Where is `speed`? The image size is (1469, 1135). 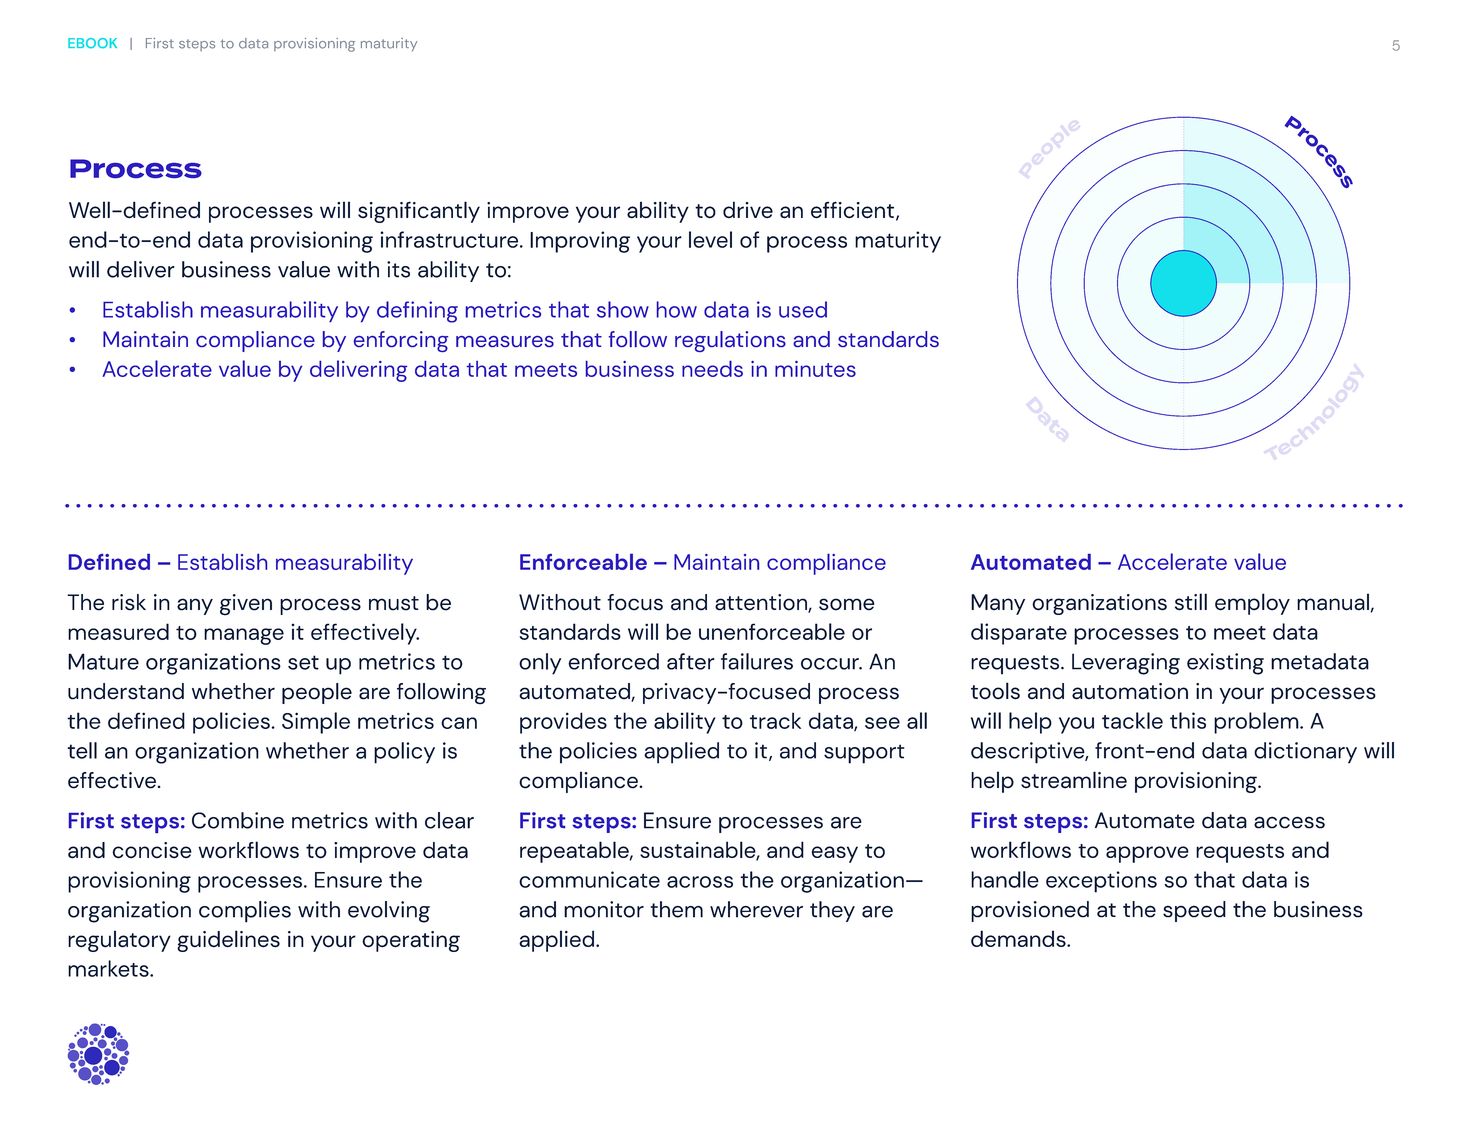 speed is located at coordinates (1194, 911).
